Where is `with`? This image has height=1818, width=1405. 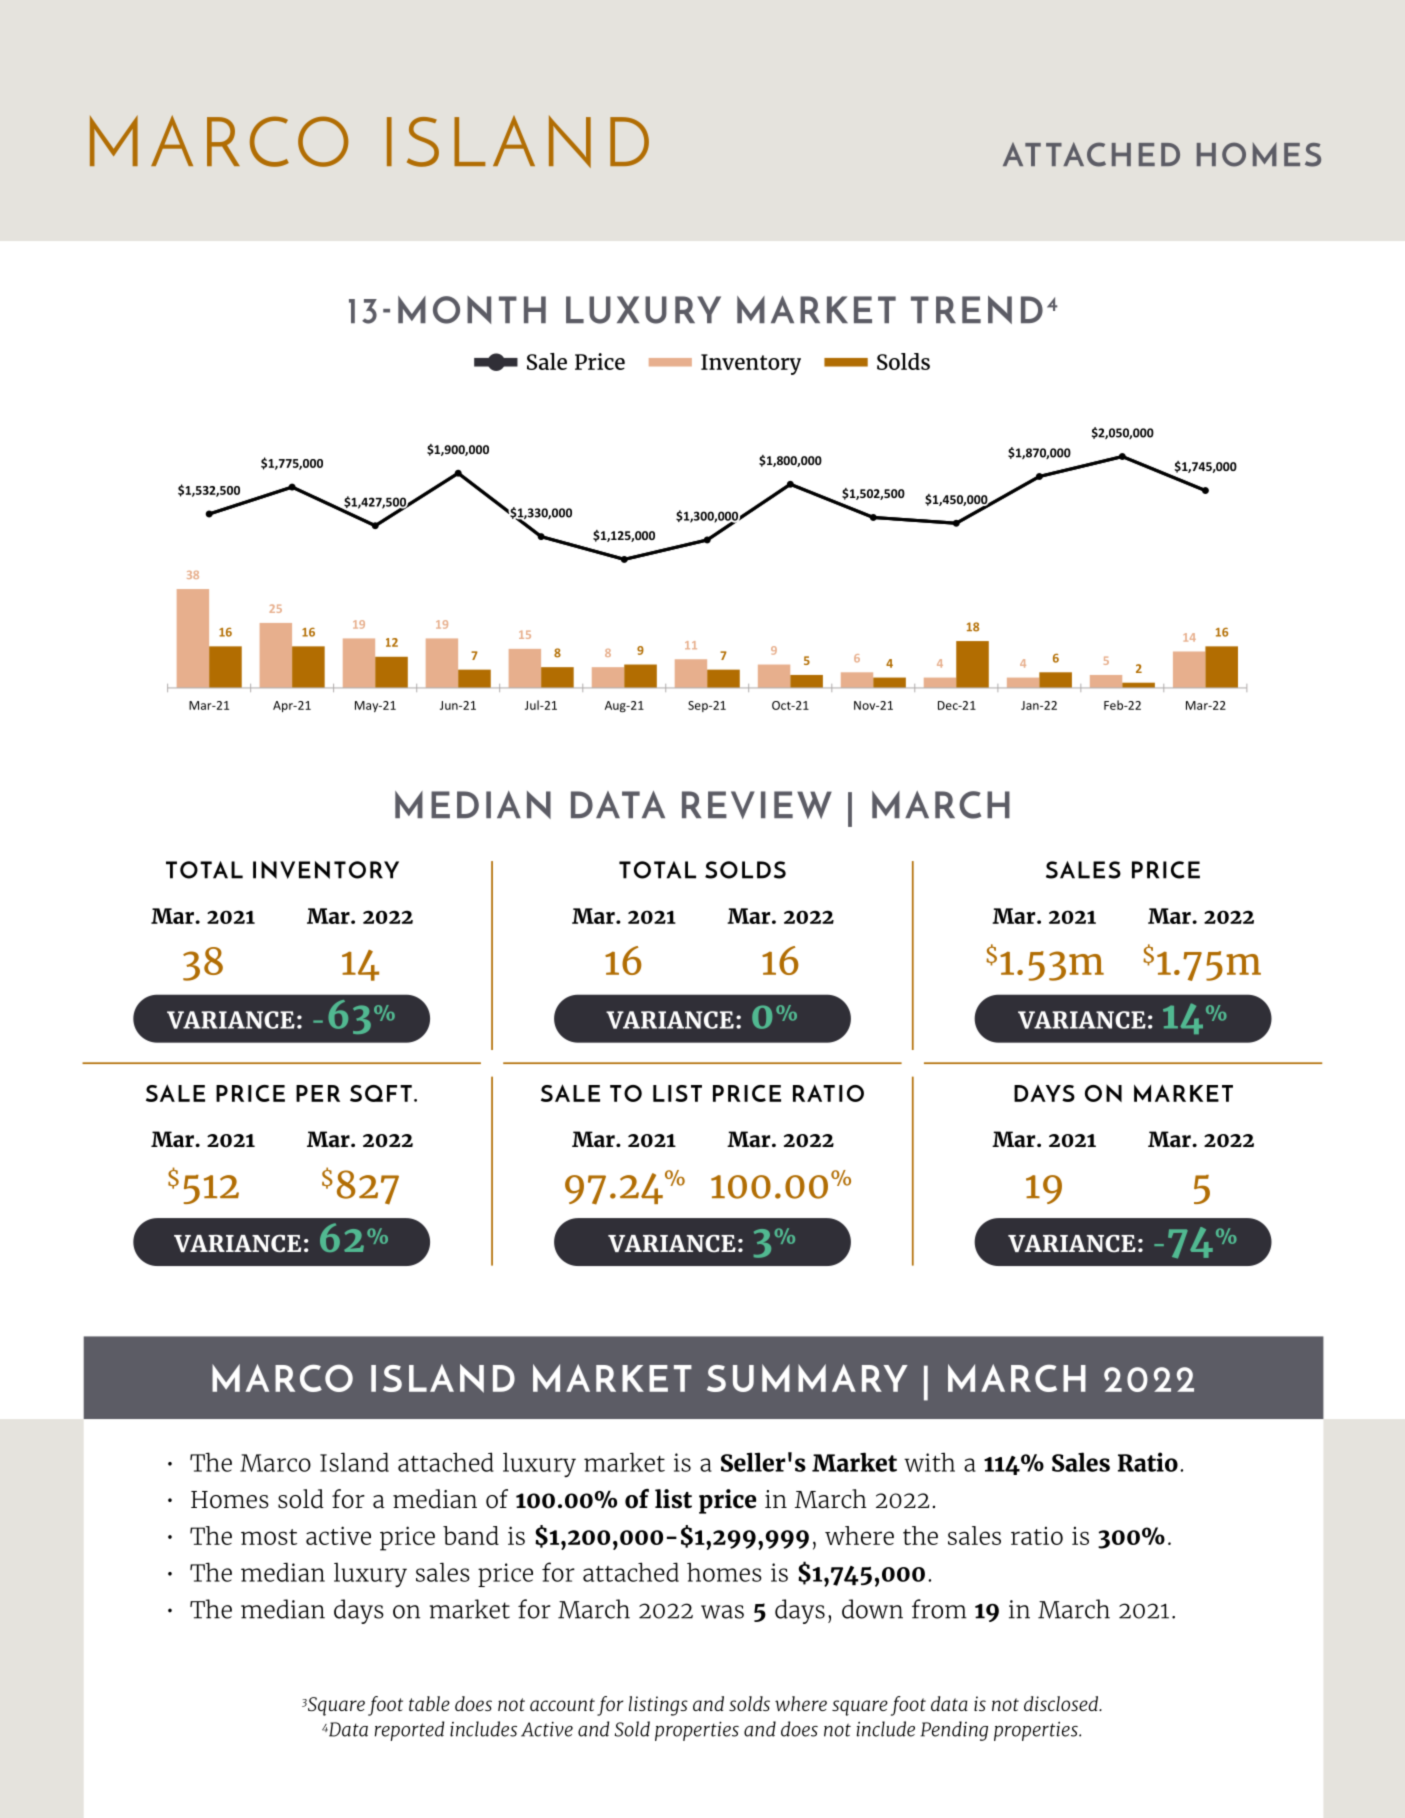 with is located at coordinates (929, 1462).
